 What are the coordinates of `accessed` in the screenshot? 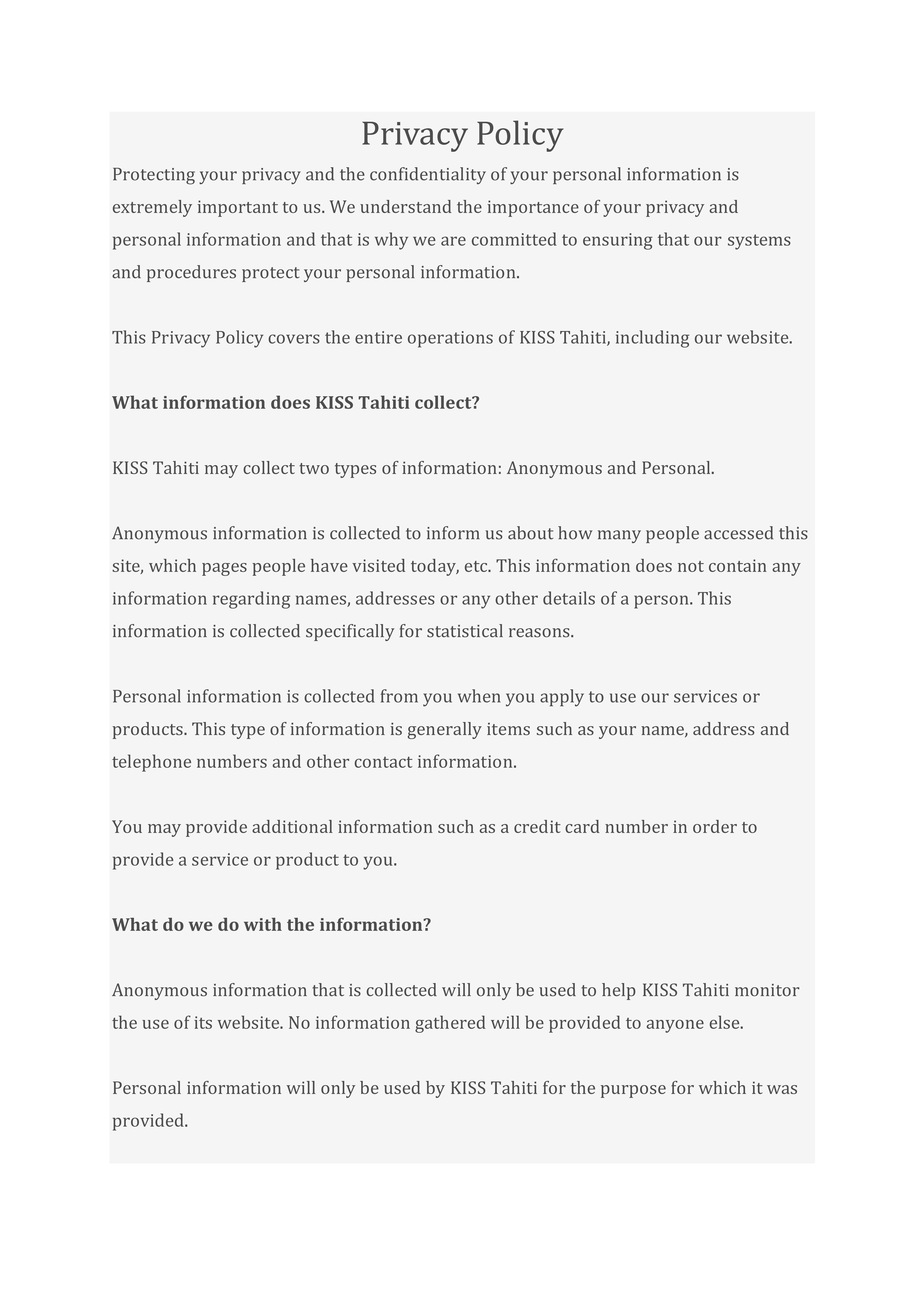 It's located at (738, 533).
